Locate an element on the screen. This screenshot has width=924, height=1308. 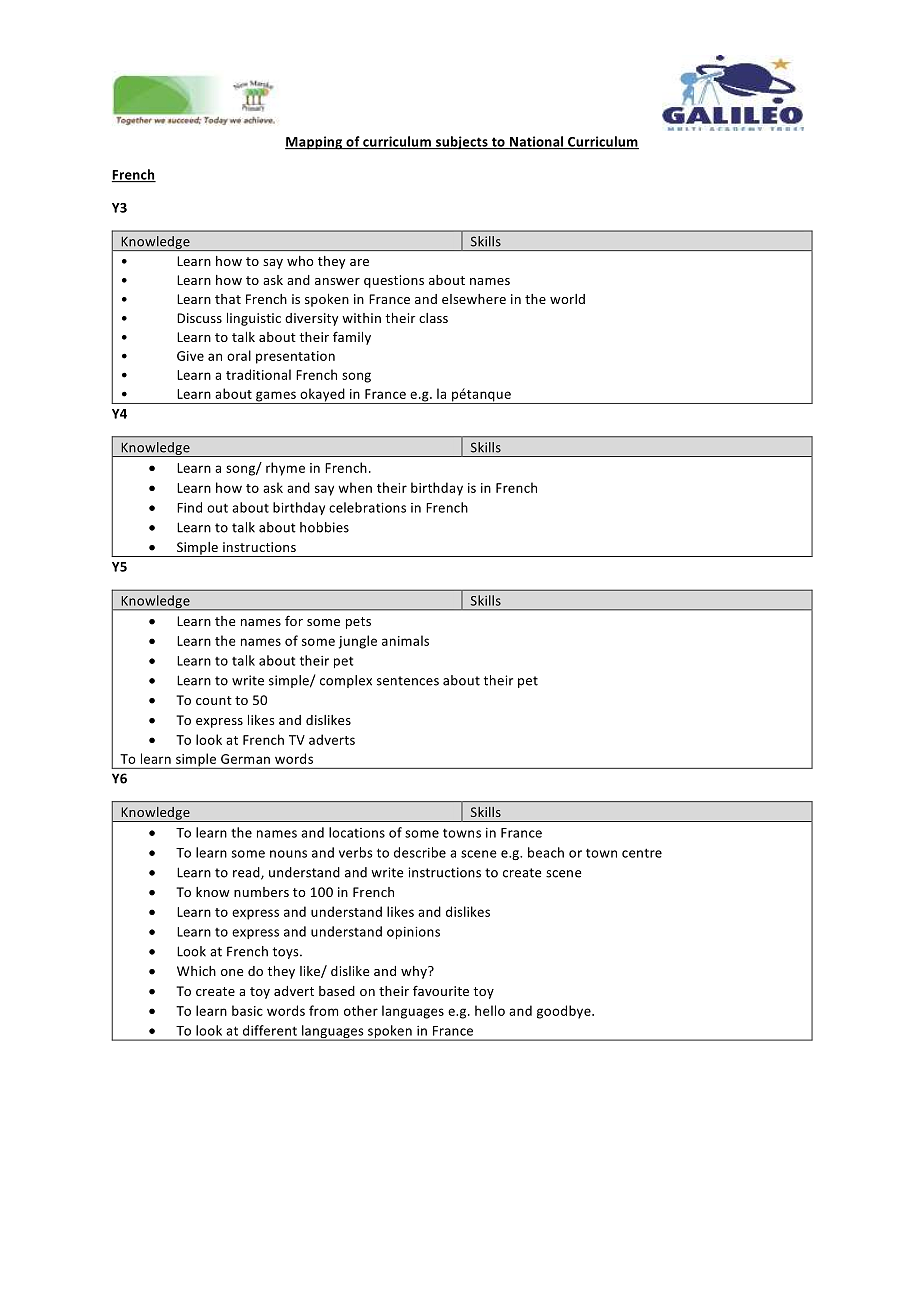
world is located at coordinates (567, 299).
